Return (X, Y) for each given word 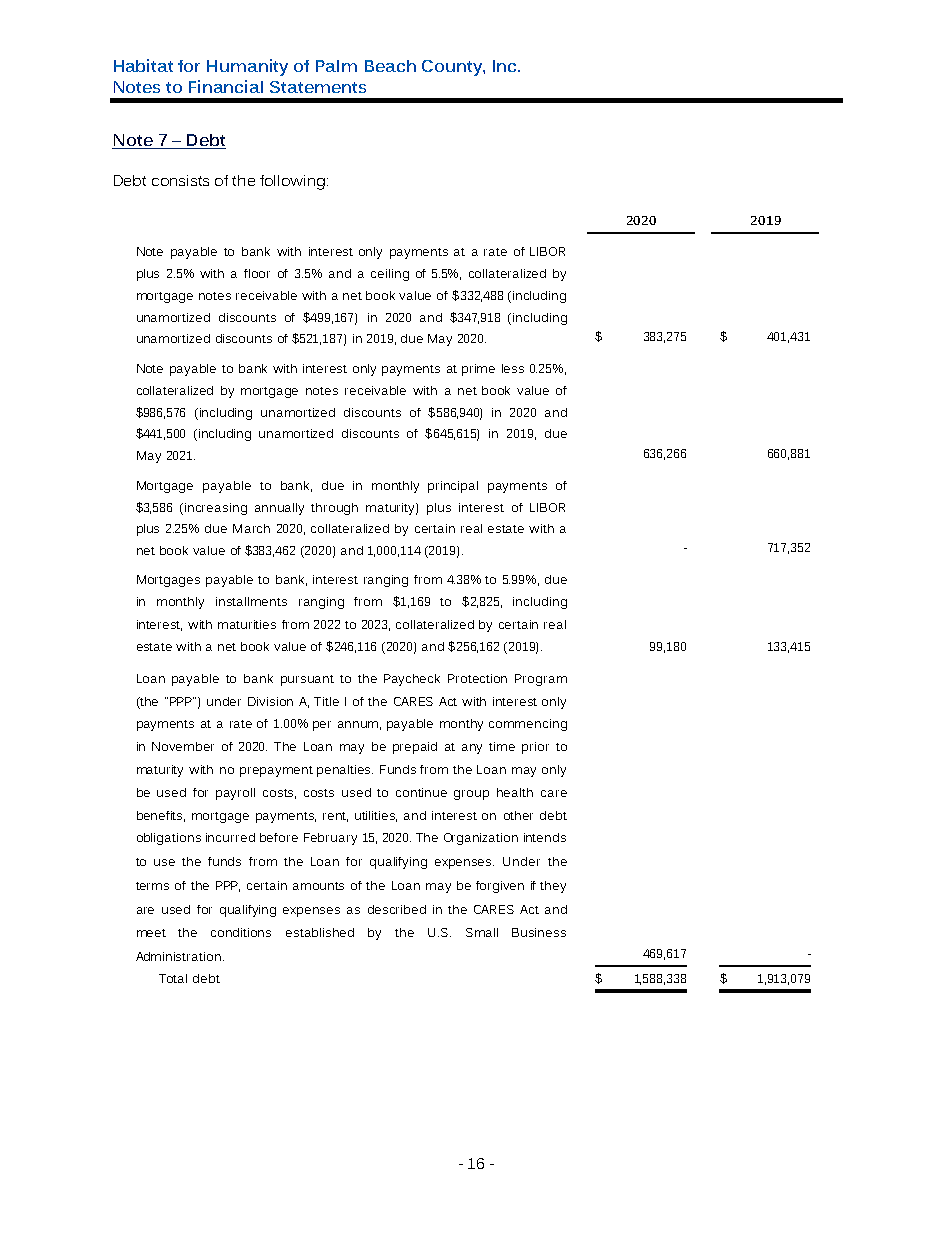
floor (257, 273)
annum (359, 725)
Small (482, 932)
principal (453, 487)
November (183, 746)
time (502, 746)
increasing (216, 509)
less (513, 368)
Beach (390, 66)
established (320, 932)
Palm (336, 66)
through (334, 509)
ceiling (390, 275)
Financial (226, 86)
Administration (178, 956)
